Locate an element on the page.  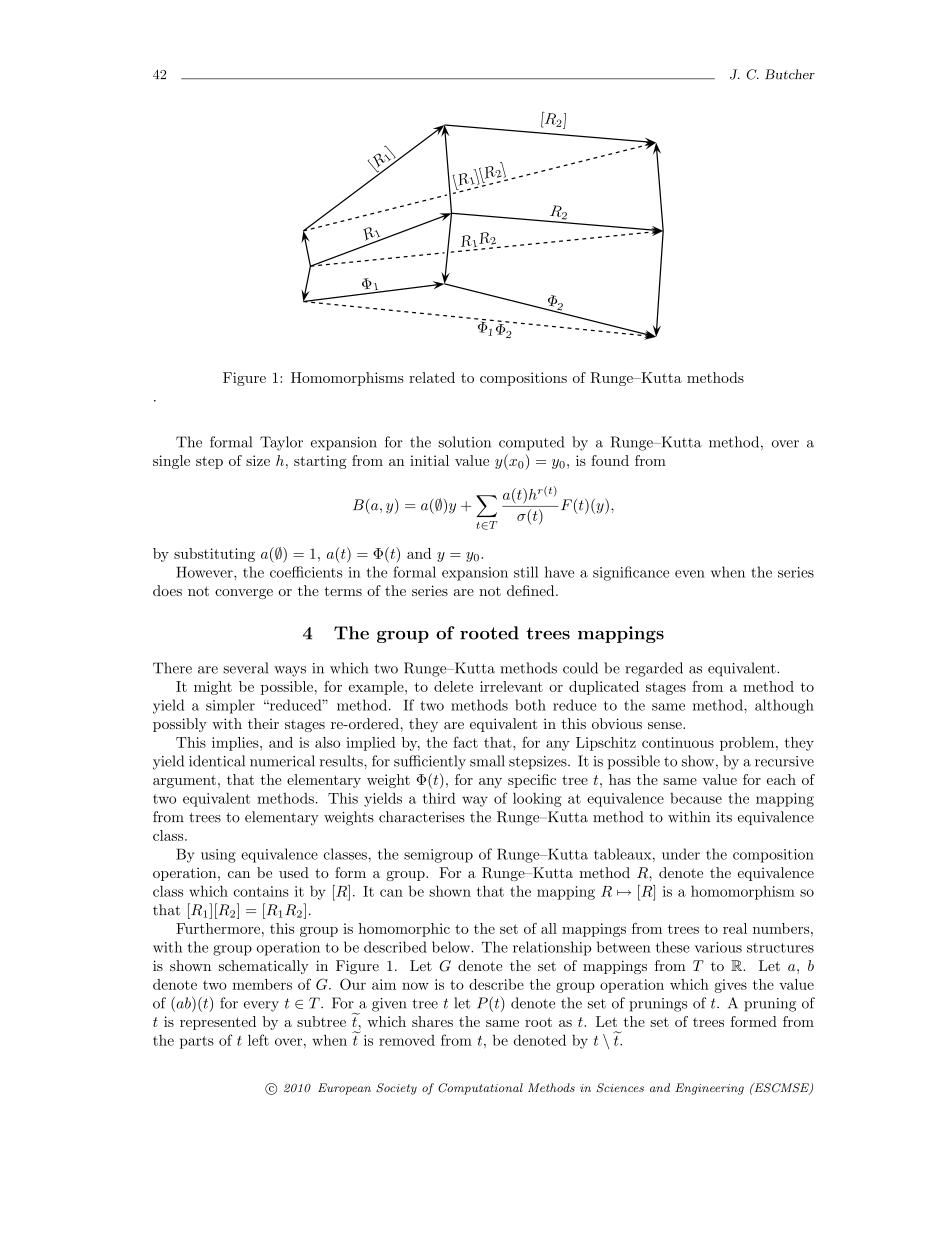
several is located at coordinates (245, 668).
